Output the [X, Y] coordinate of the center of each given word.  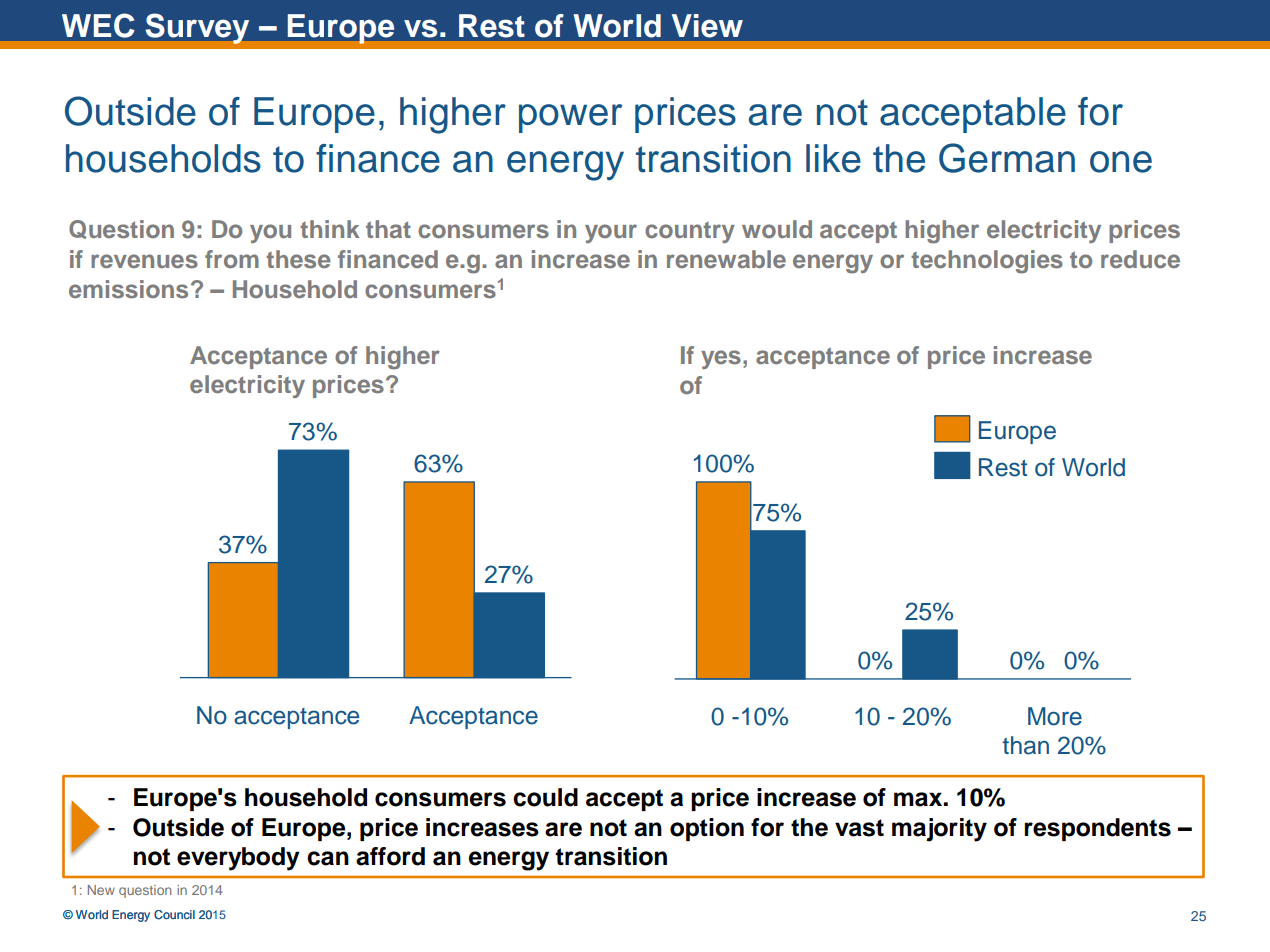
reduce [1140, 259]
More [1055, 716]
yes [721, 359]
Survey [197, 28]
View [707, 26]
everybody [238, 859]
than [1025, 745]
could [545, 797]
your [611, 233]
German [1007, 158]
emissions [128, 289]
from [232, 259]
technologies [987, 262]
